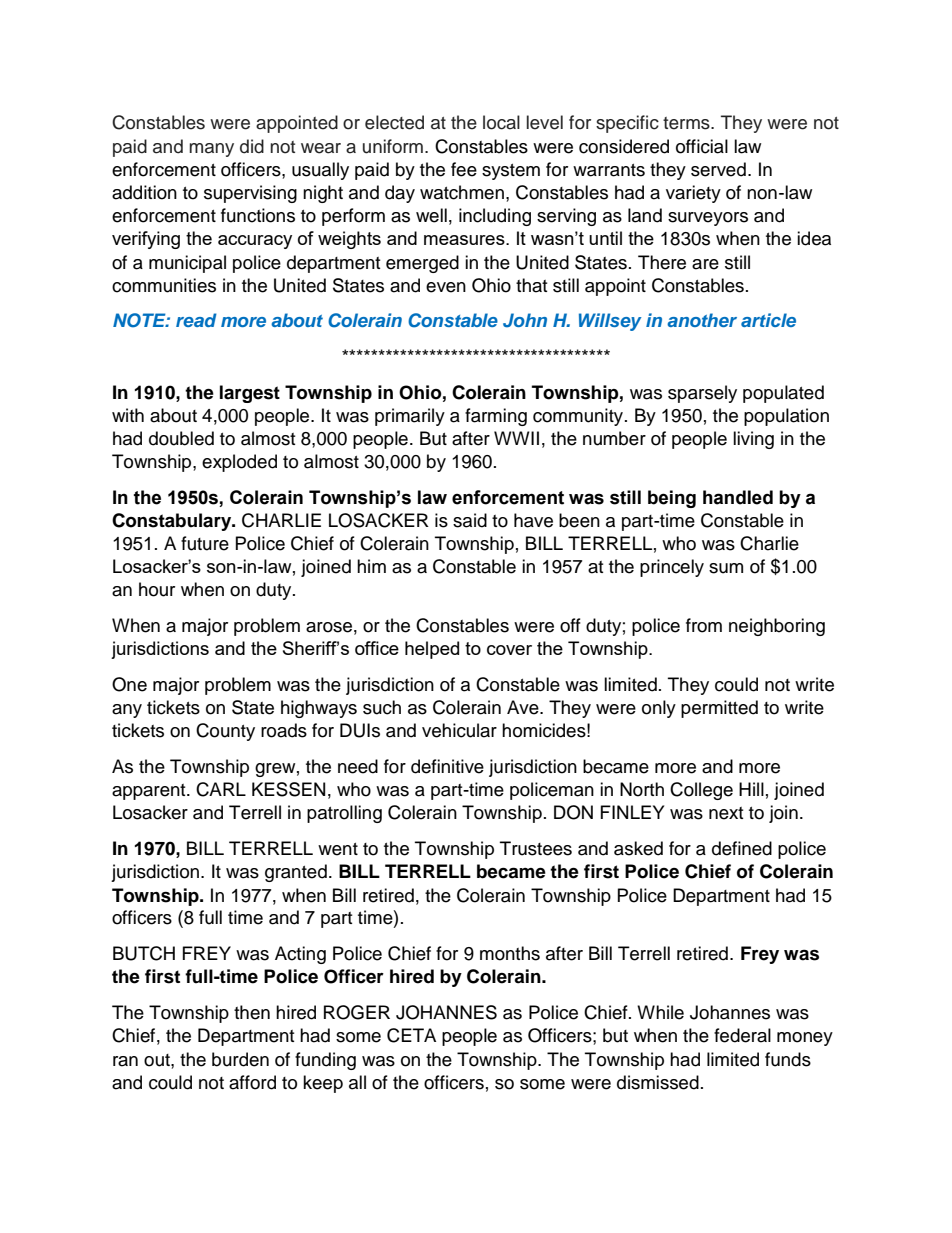  What do you see at coordinates (738, 497) in the screenshot?
I see `handled` at bounding box center [738, 497].
